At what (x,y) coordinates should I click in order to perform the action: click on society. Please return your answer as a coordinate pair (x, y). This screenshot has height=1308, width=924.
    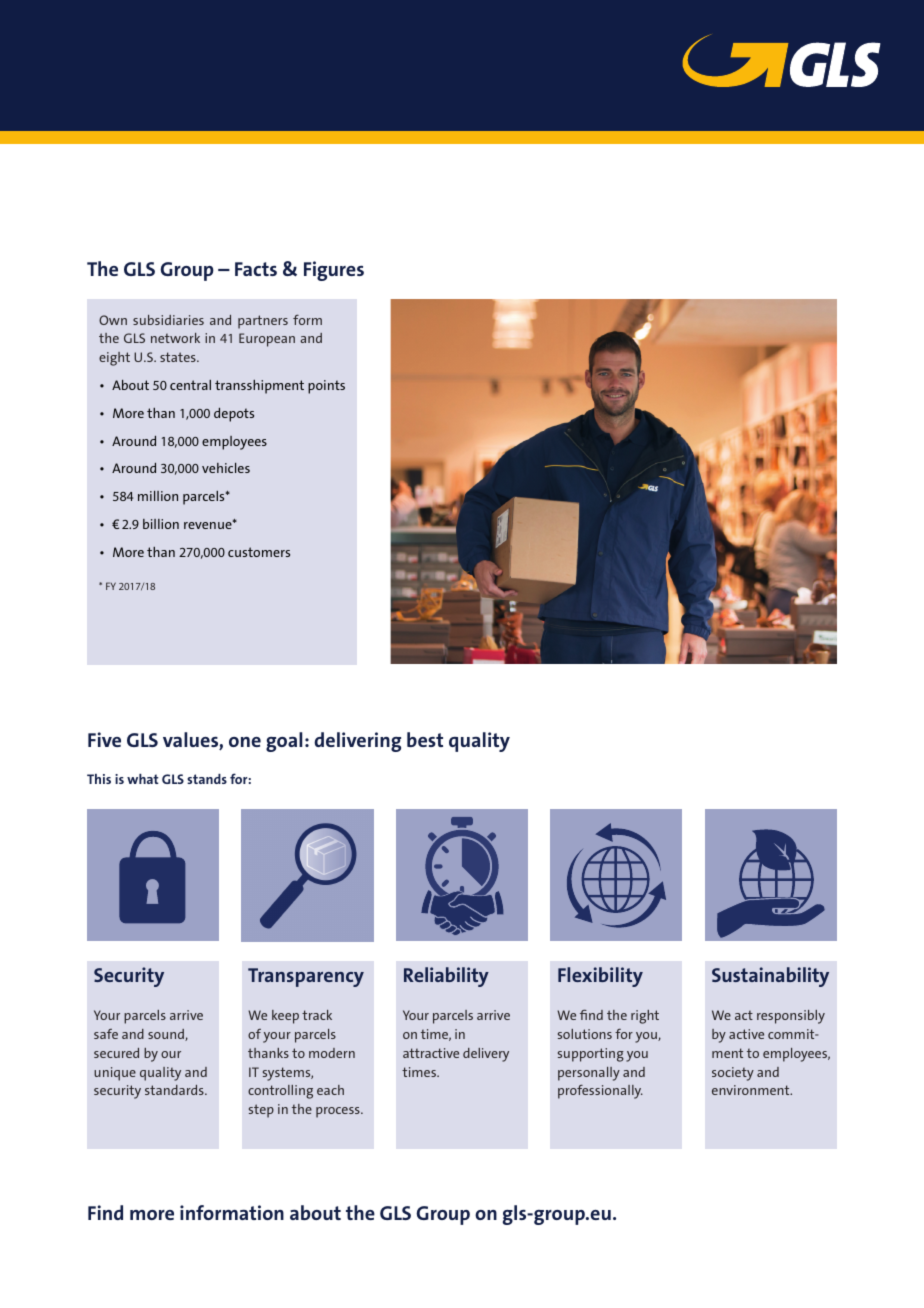
    Looking at the image, I should click on (733, 1074).
